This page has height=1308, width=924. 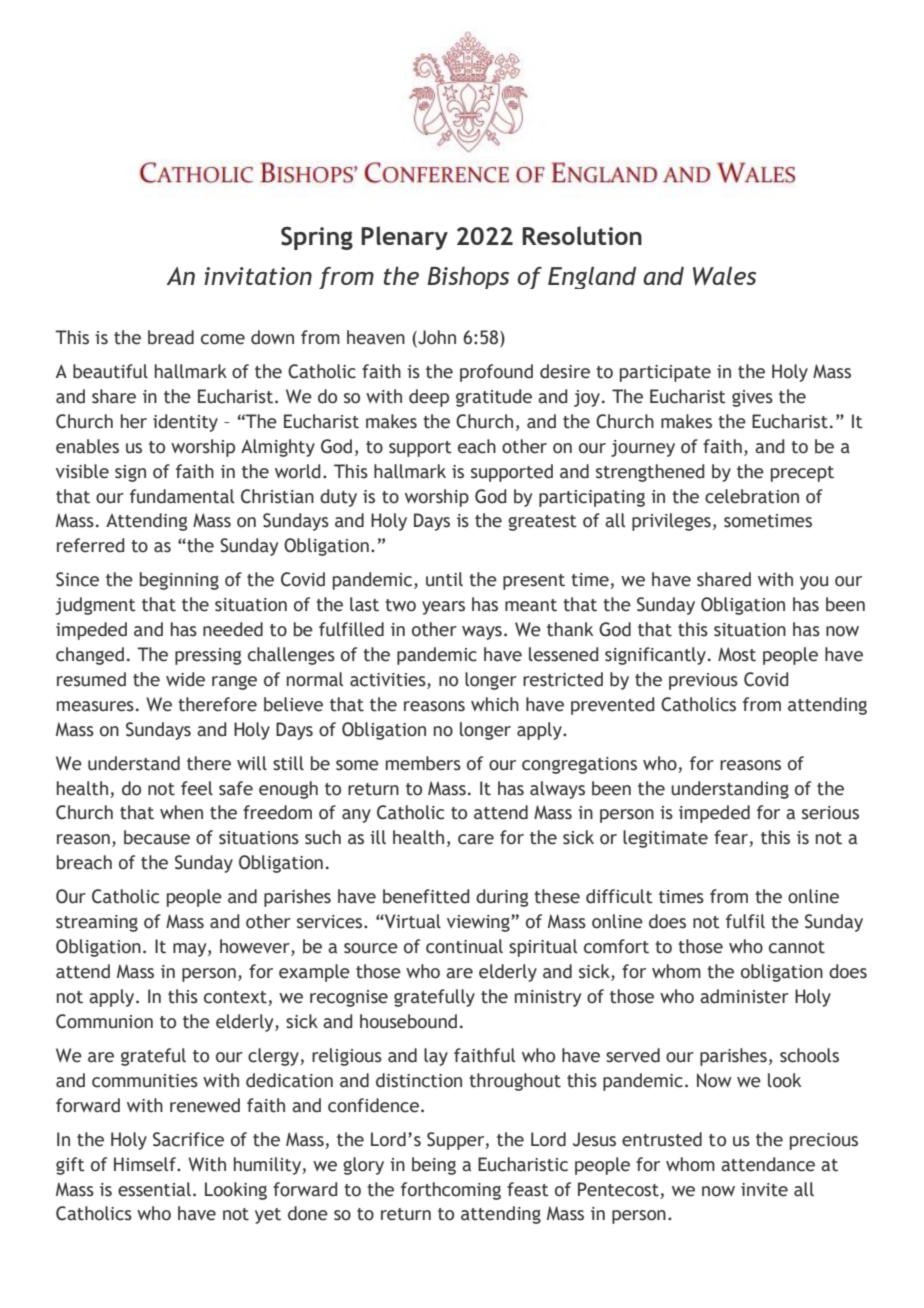 I want to click on beginning, so click(x=179, y=581).
